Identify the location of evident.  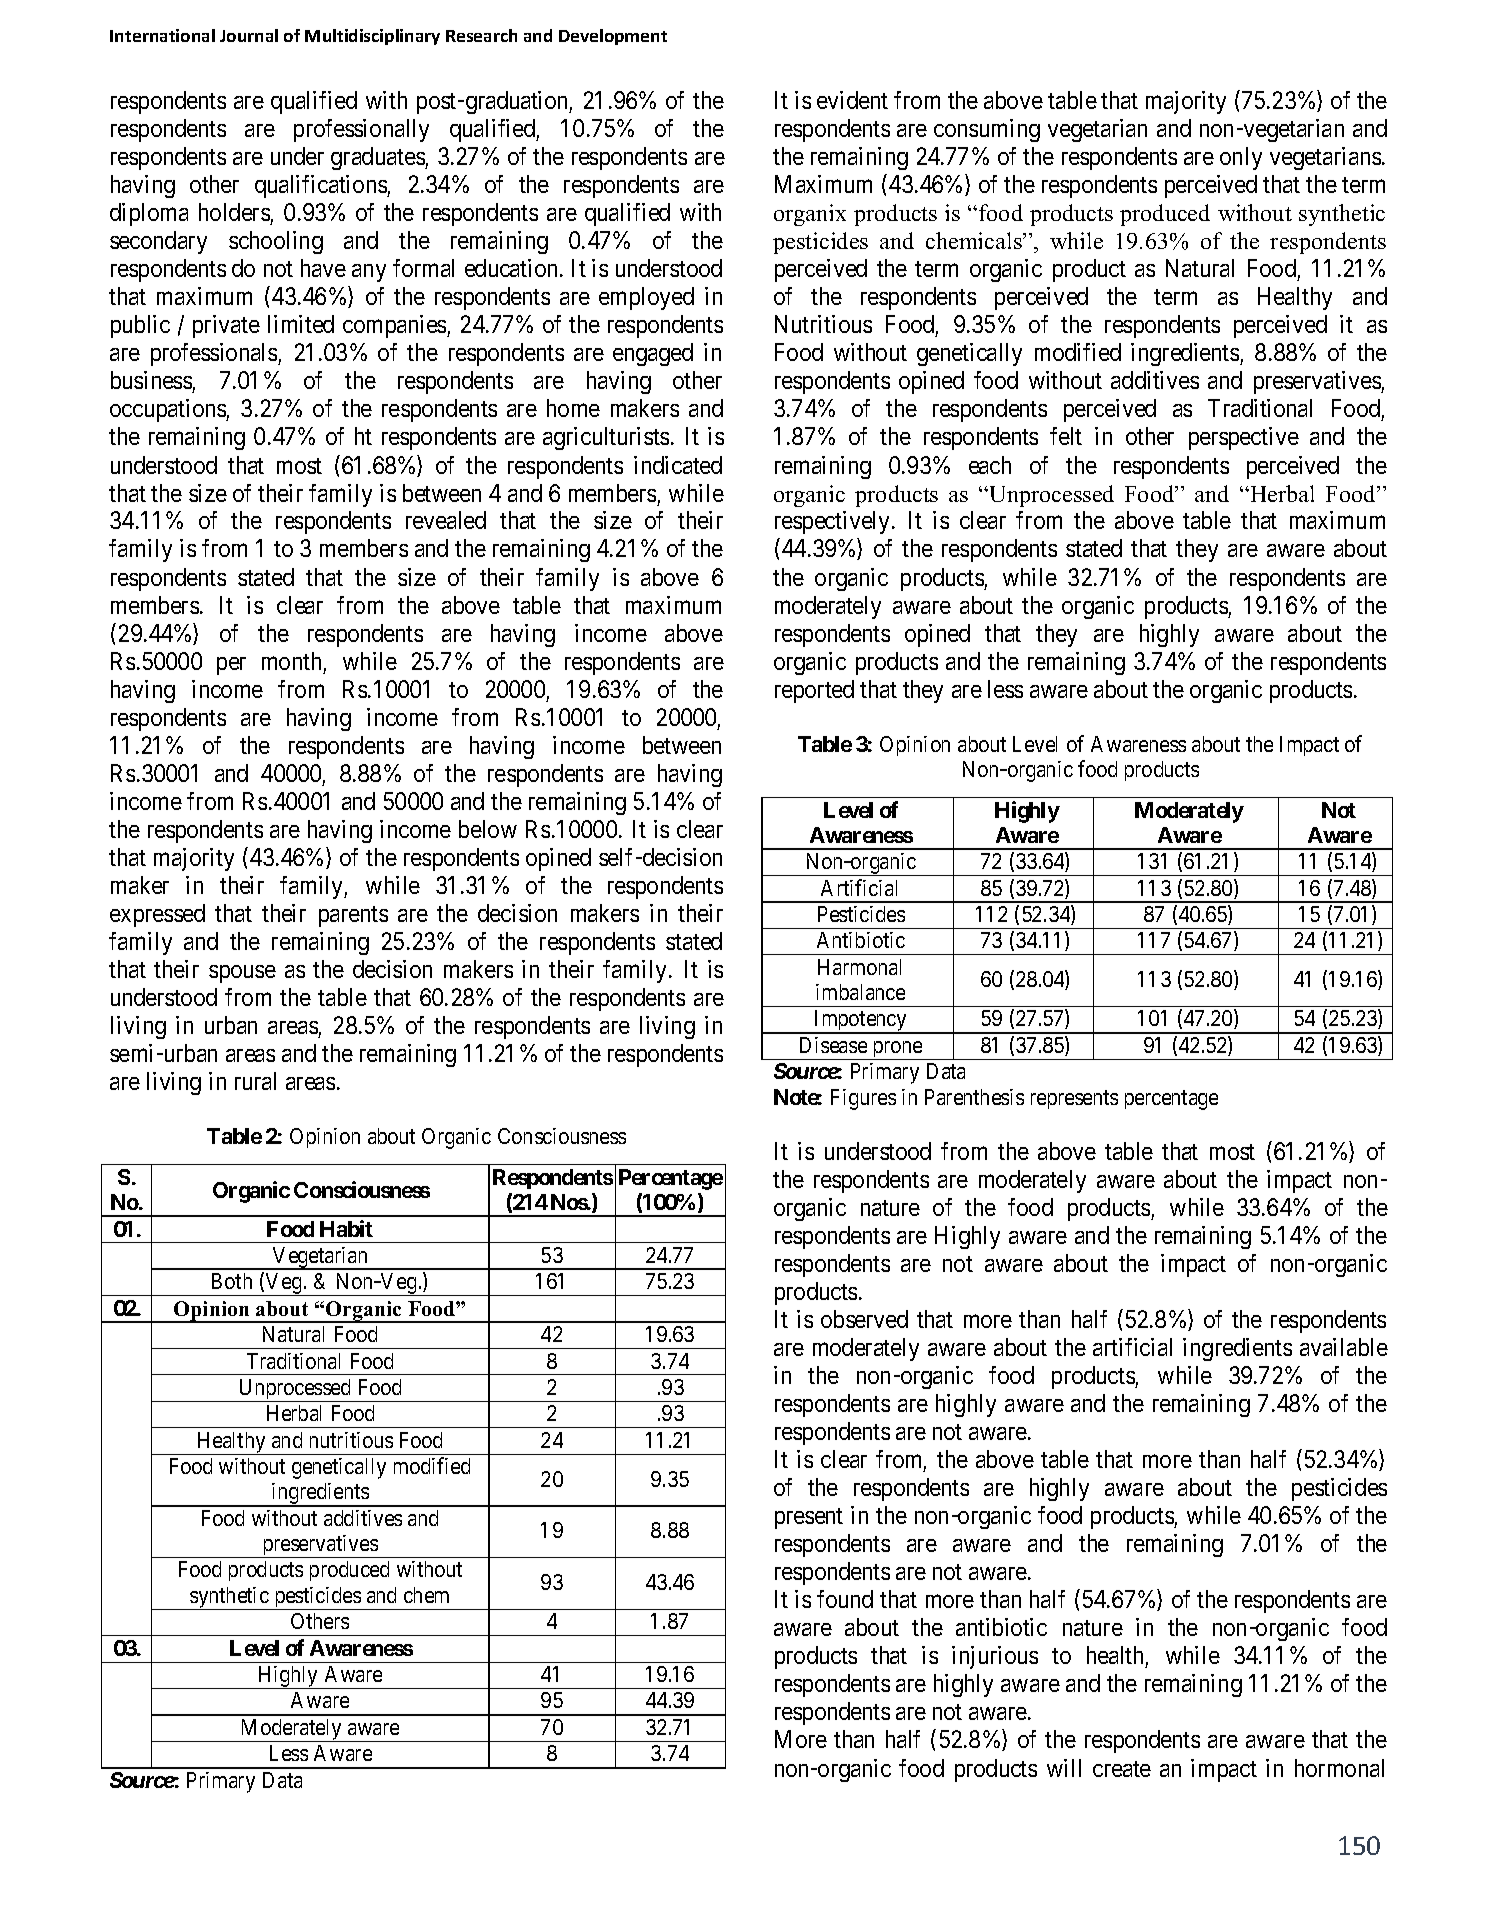
(852, 100).
